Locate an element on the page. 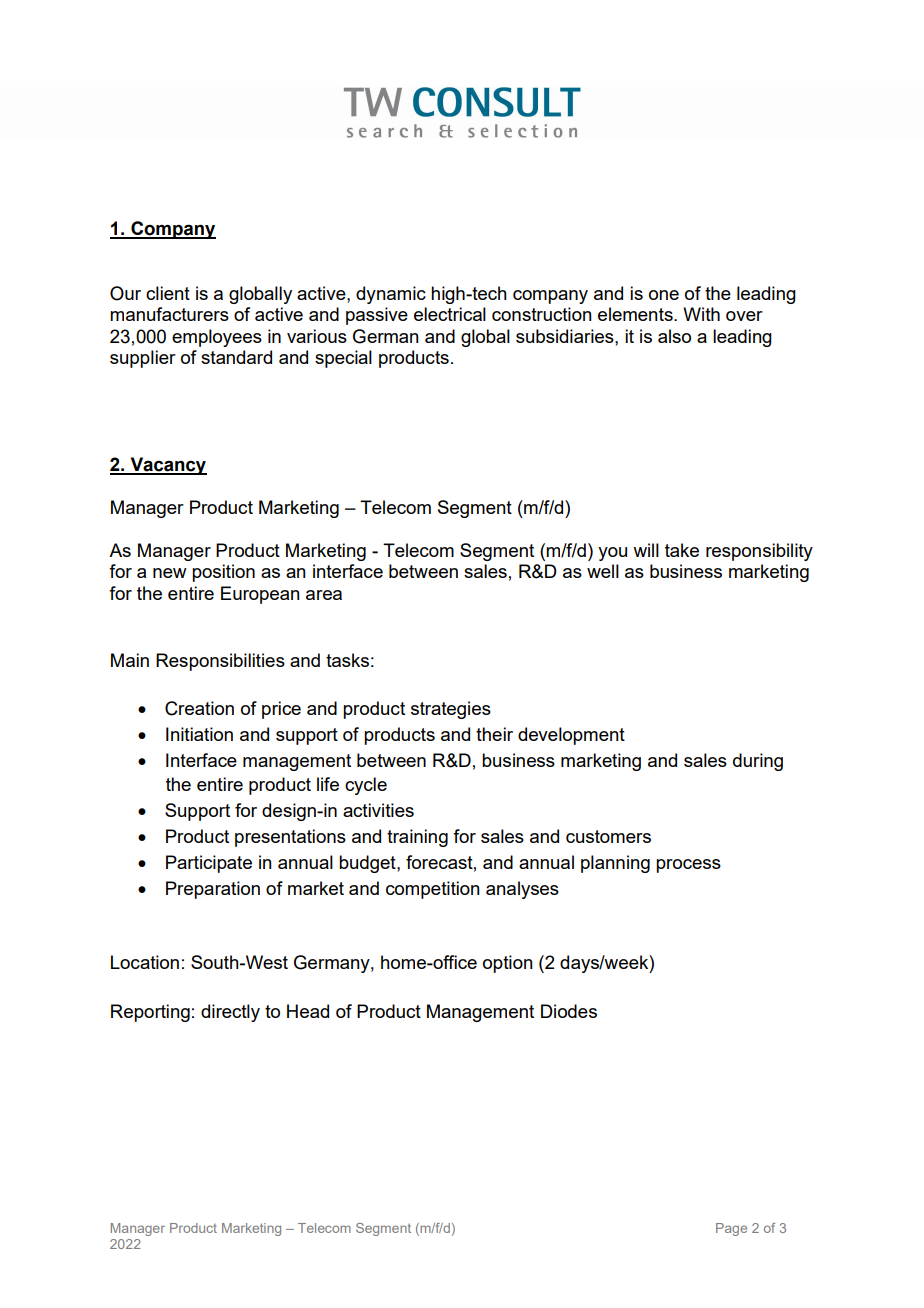  employees is located at coordinates (217, 338).
